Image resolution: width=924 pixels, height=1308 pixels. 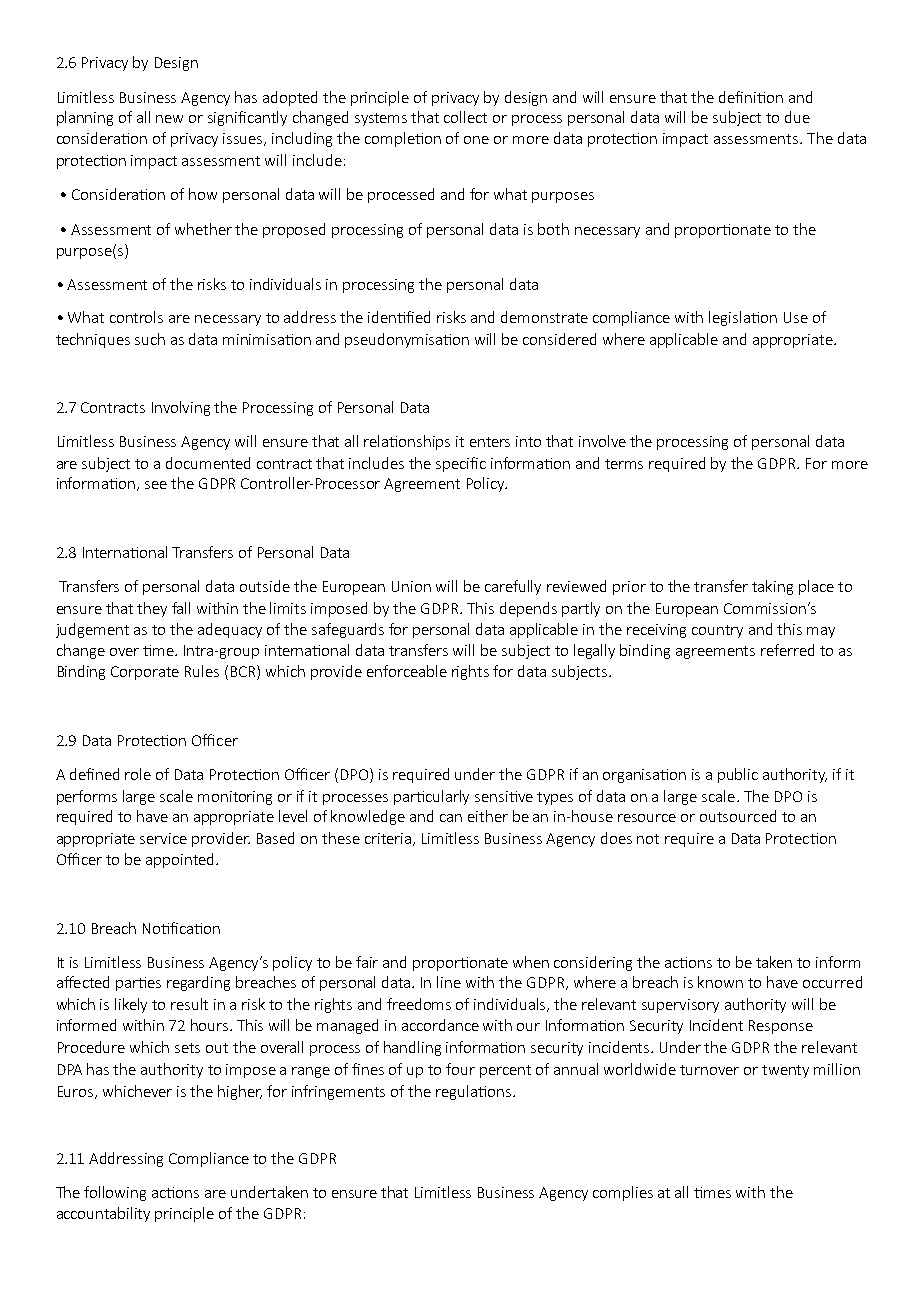 What do you see at coordinates (407, 671) in the screenshot?
I see `enforceable` at bounding box center [407, 671].
